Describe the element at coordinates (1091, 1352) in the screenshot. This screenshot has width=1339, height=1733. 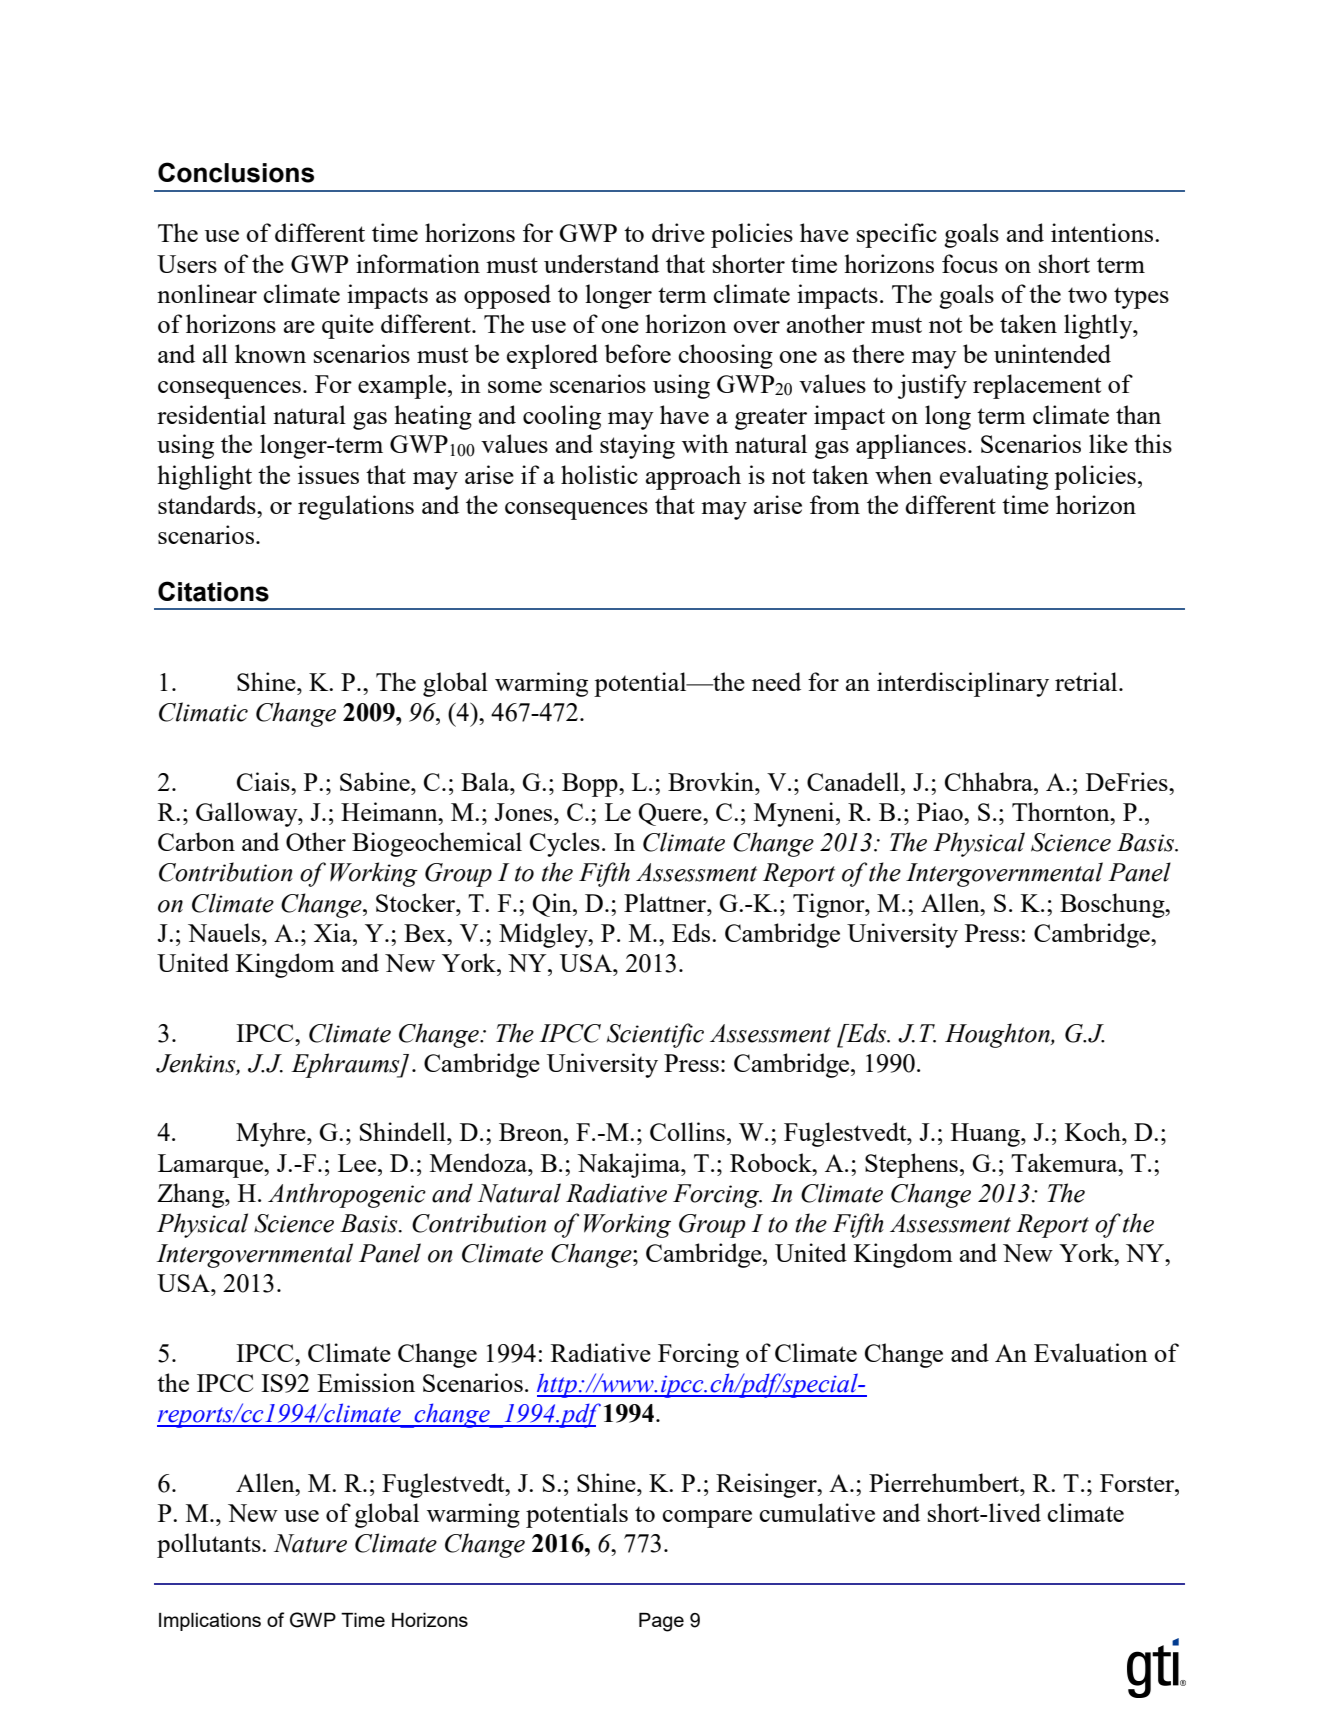
I see `Evaluation` at that location.
